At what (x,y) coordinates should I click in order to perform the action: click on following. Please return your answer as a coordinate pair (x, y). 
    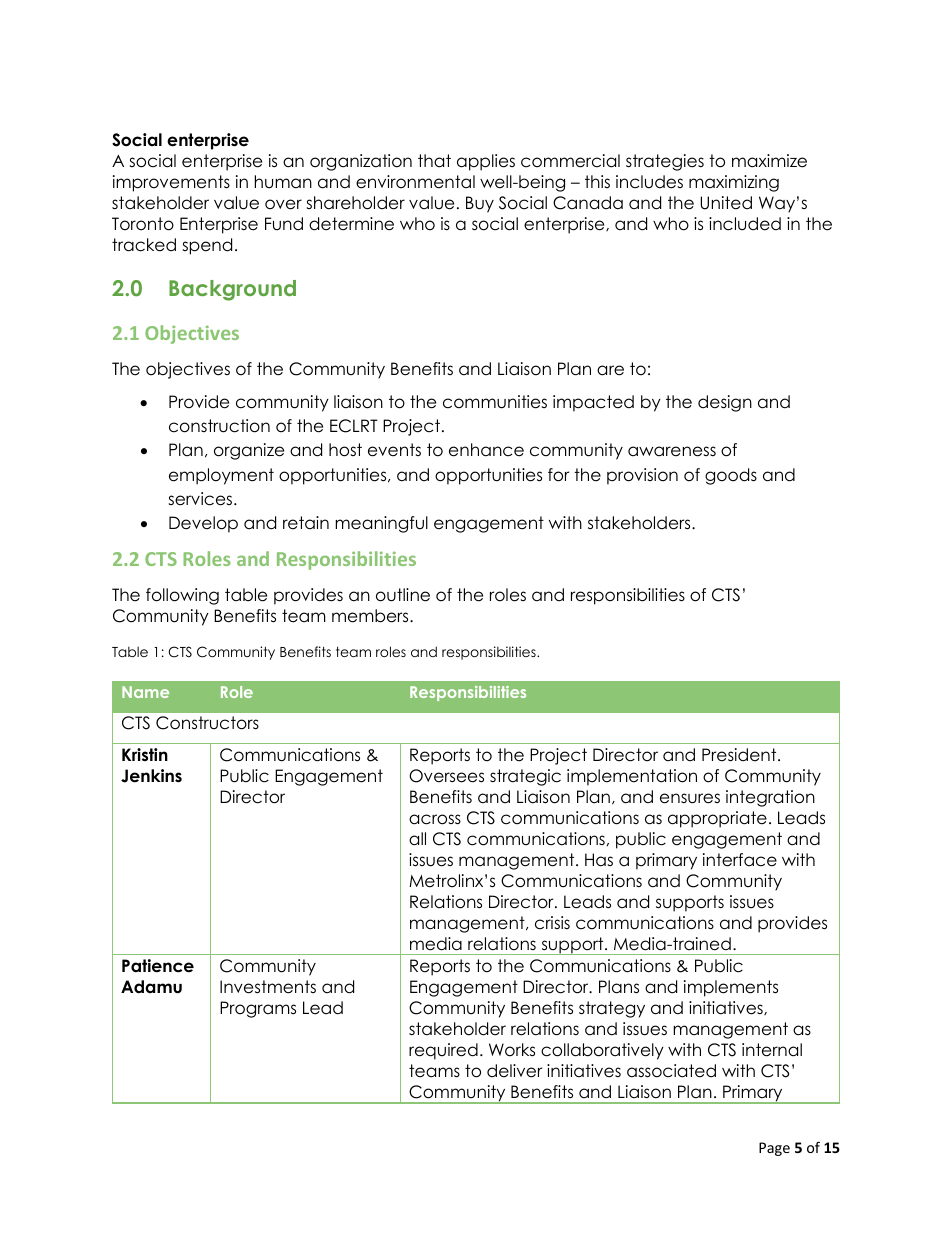
    Looking at the image, I should click on (182, 596).
